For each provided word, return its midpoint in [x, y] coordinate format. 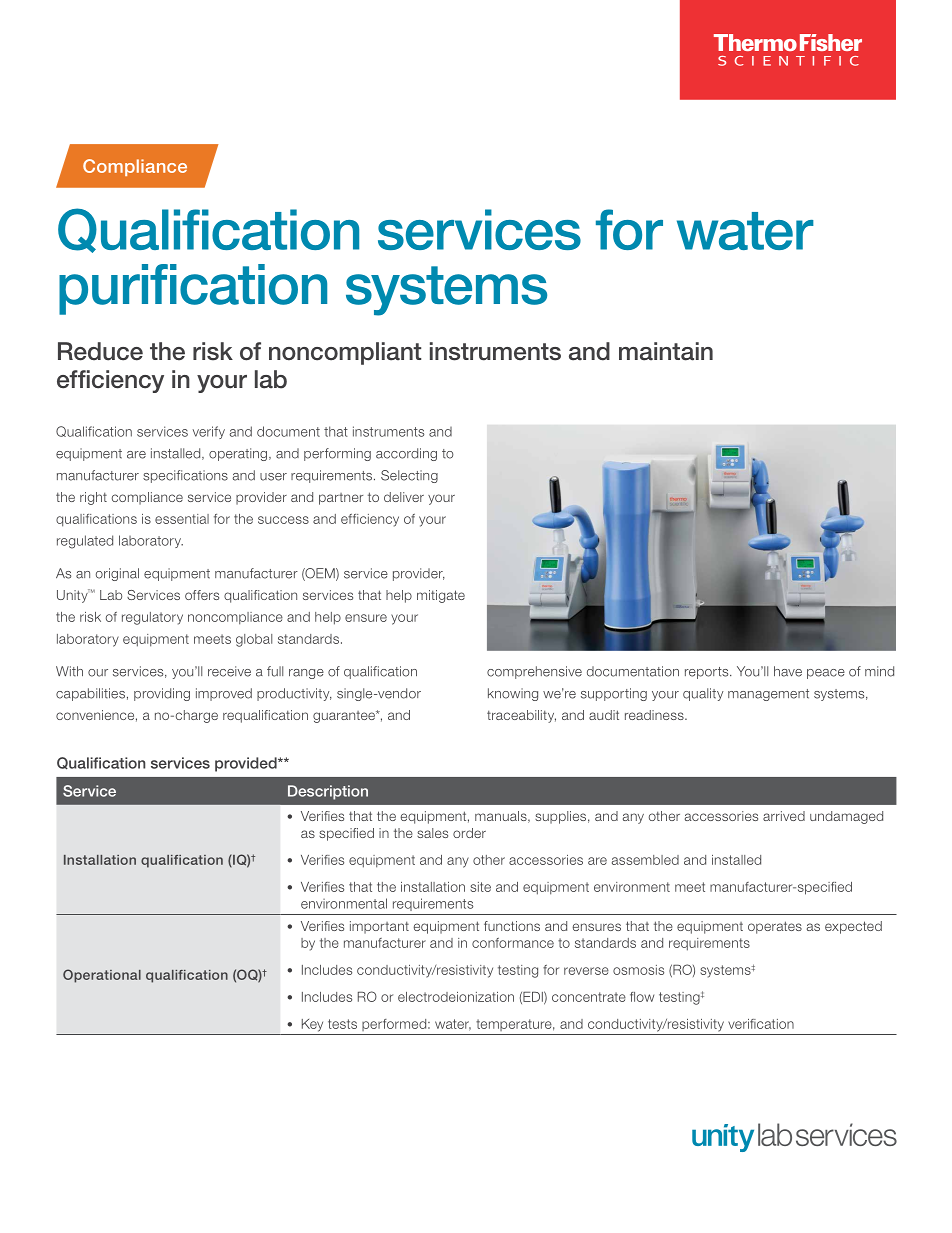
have [788, 671]
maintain [666, 351]
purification [193, 289]
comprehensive [534, 672]
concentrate [589, 997]
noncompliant [345, 353]
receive [229, 671]
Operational [102, 976]
